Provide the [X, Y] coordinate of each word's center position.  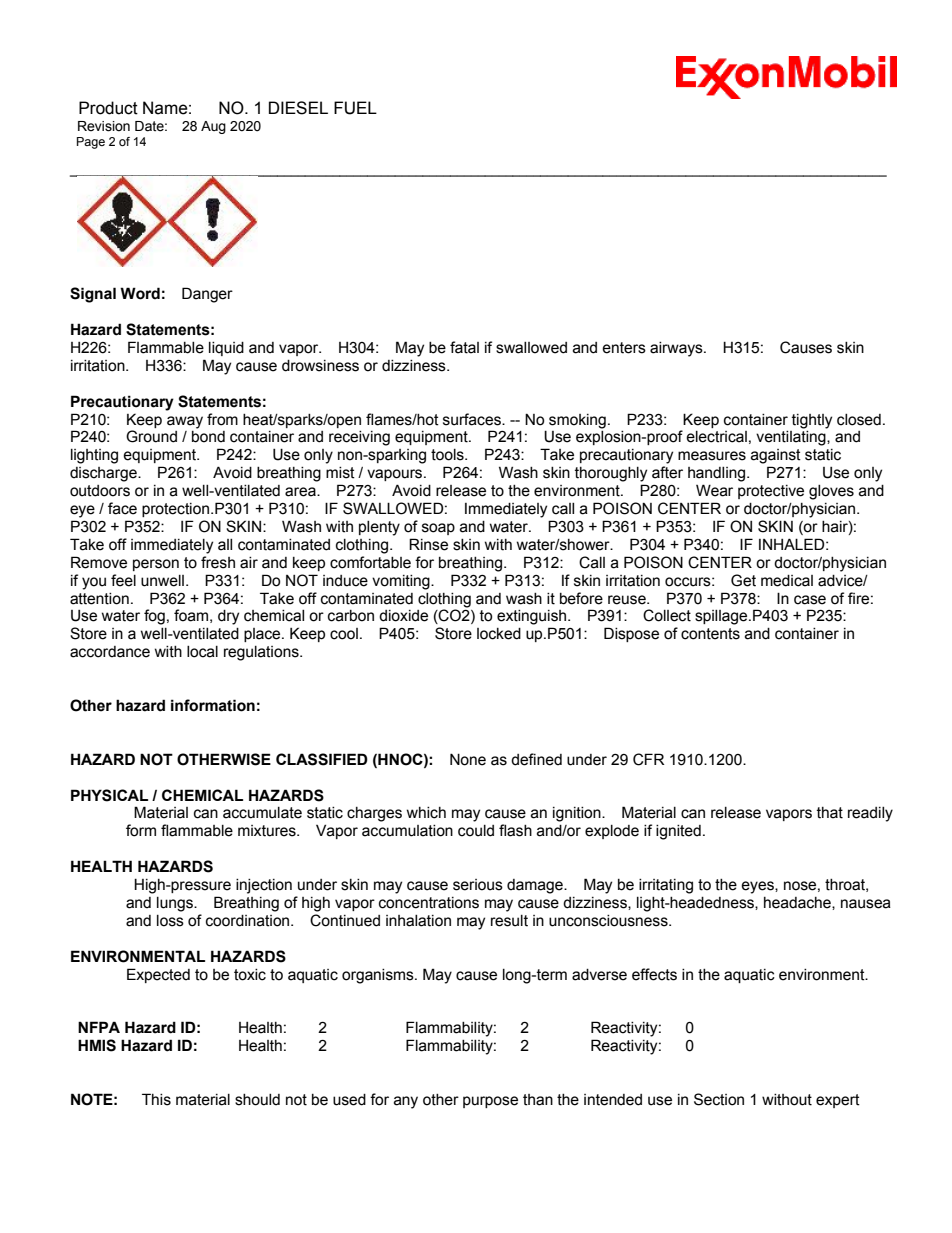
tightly [812, 421]
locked [499, 634]
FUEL [355, 108]
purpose [490, 1102]
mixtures [268, 831]
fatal [464, 347]
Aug [213, 127]
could [476, 831]
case [810, 600]
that [830, 813]
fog [154, 617]
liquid [226, 349]
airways [677, 349]
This [156, 1099]
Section [719, 1099]
